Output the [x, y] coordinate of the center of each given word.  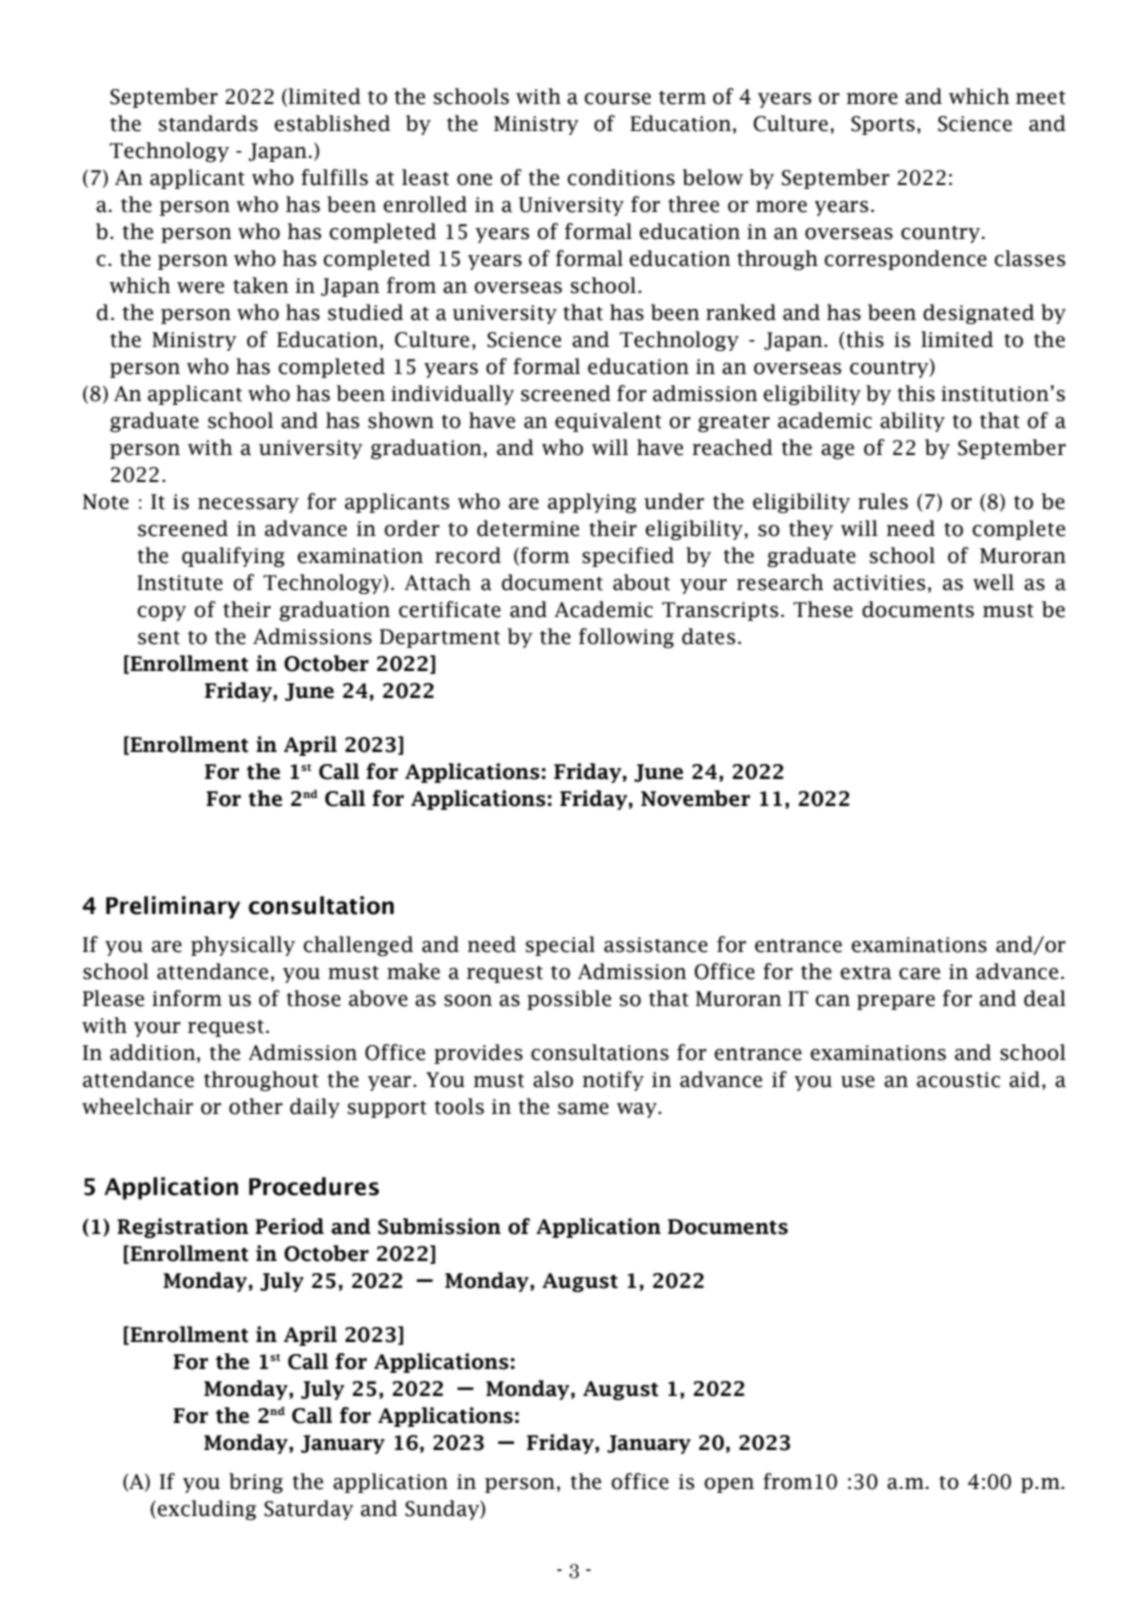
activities [879, 583]
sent [159, 638]
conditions [621, 177]
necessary [248, 505]
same [583, 1109]
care [919, 974]
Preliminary [173, 907]
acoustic [958, 1080]
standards [208, 123]
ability [912, 422]
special [560, 946]
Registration [183, 1228]
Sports [883, 125]
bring [256, 1483]
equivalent [608, 422]
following [626, 638]
